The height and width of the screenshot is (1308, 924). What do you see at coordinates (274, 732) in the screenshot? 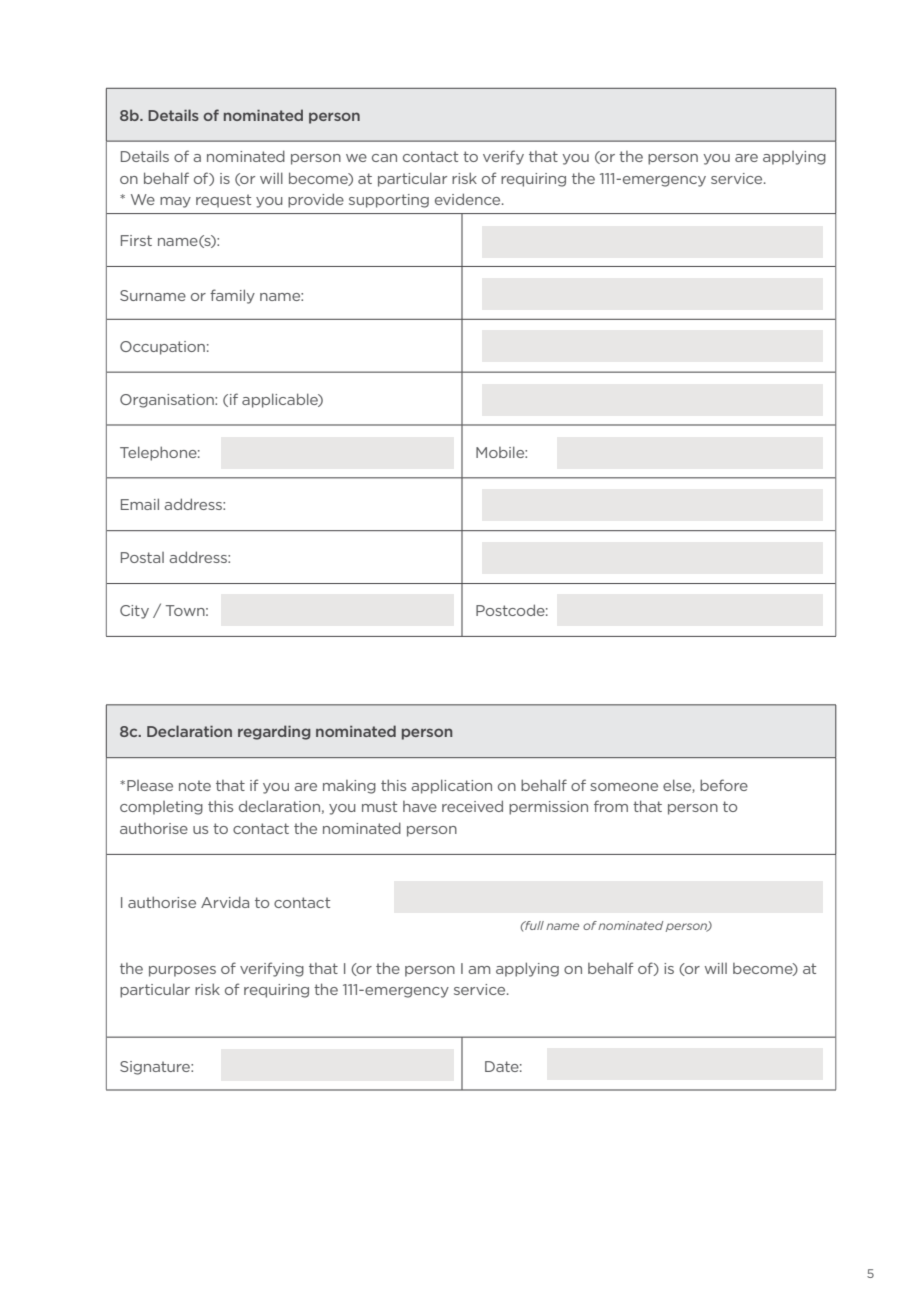
I see `regarding` at bounding box center [274, 732].
